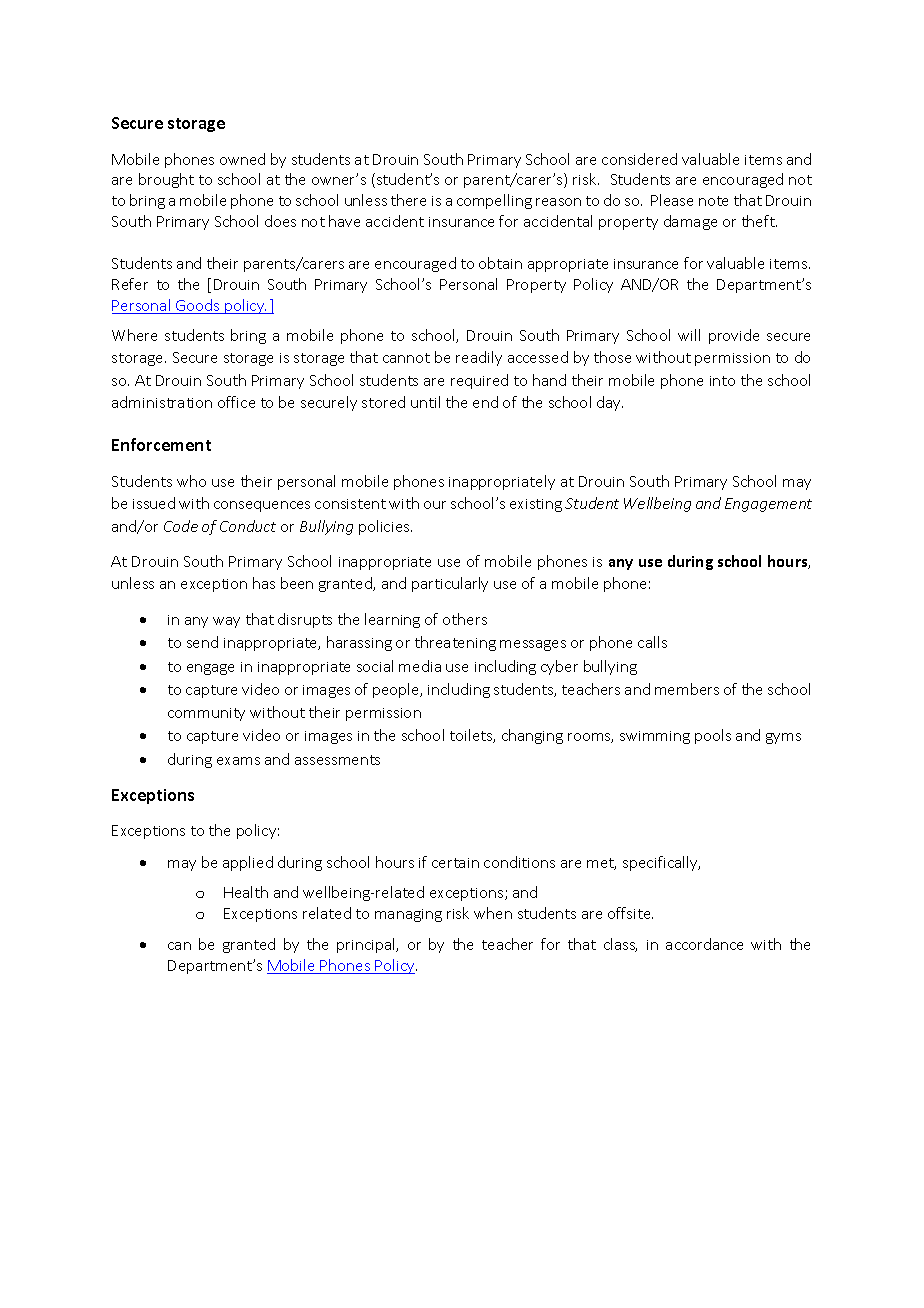 The width and height of the screenshot is (924, 1308). What do you see at coordinates (166, 180) in the screenshot?
I see `brought` at bounding box center [166, 180].
